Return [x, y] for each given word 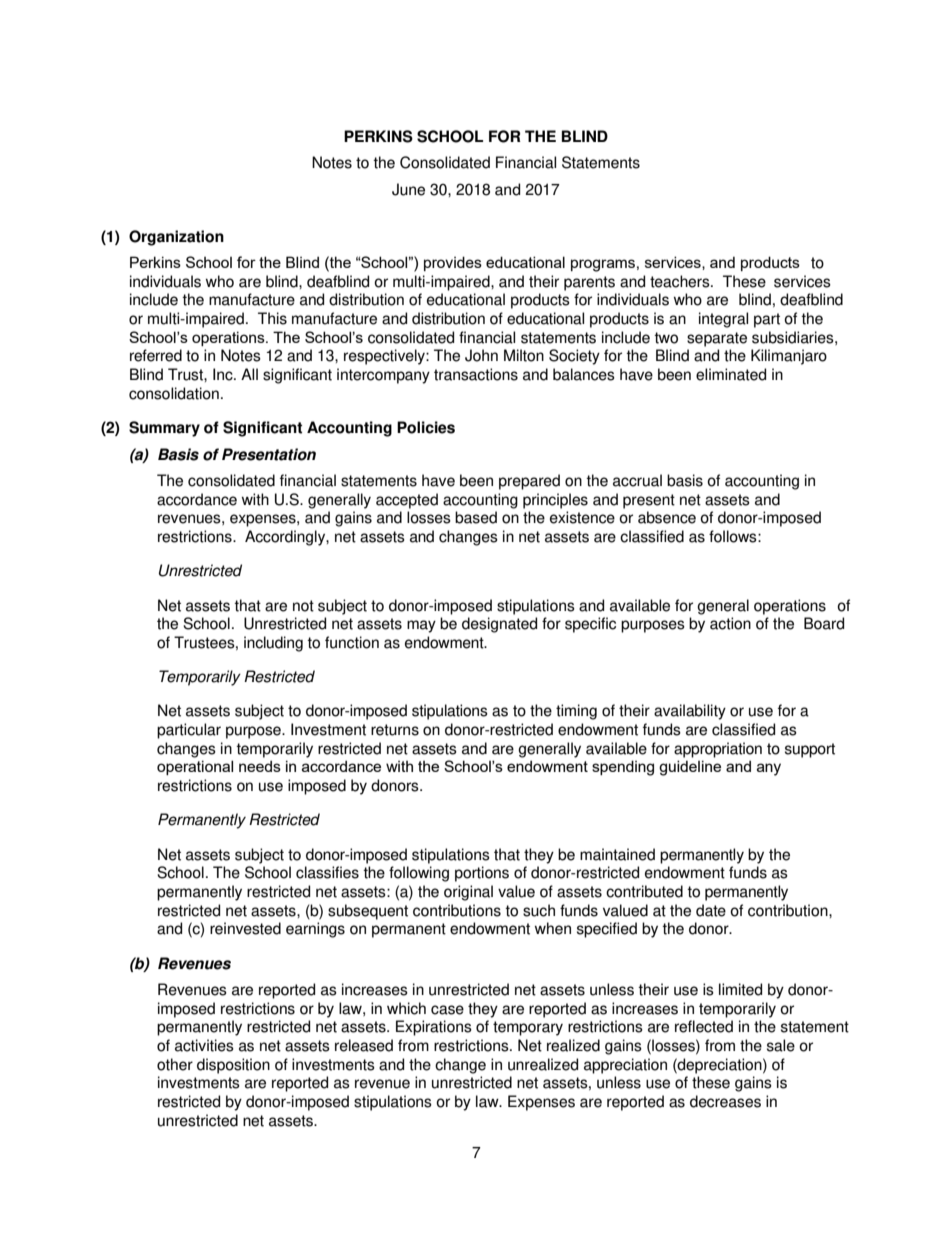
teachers [681, 281]
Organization [176, 238]
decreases [725, 1101]
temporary [528, 1028]
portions [482, 874]
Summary [164, 429]
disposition [233, 1066]
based [476, 517]
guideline [690, 768]
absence [667, 517]
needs [260, 766]
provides [453, 263]
